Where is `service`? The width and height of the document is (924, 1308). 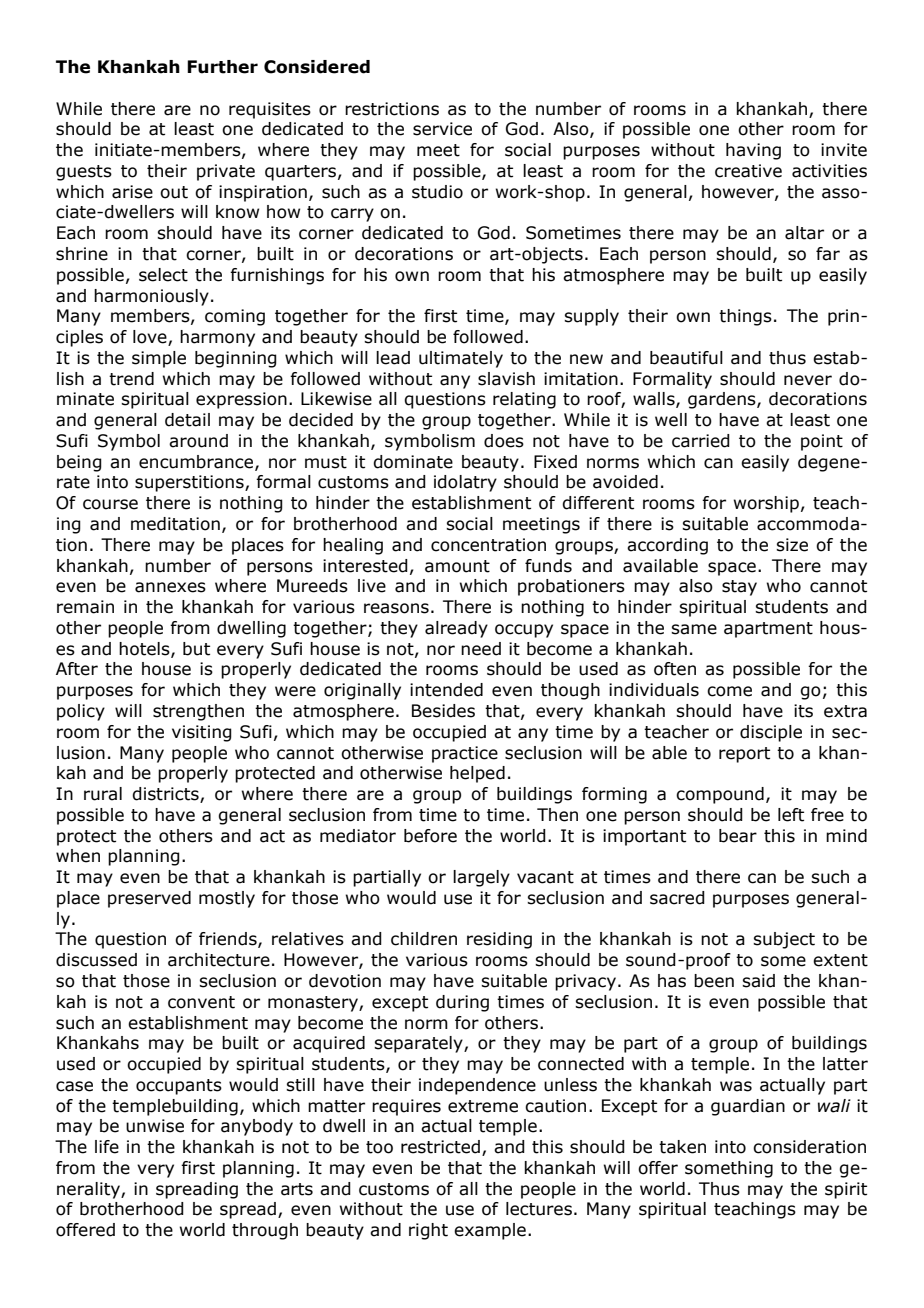 service is located at coordinates (442, 129).
